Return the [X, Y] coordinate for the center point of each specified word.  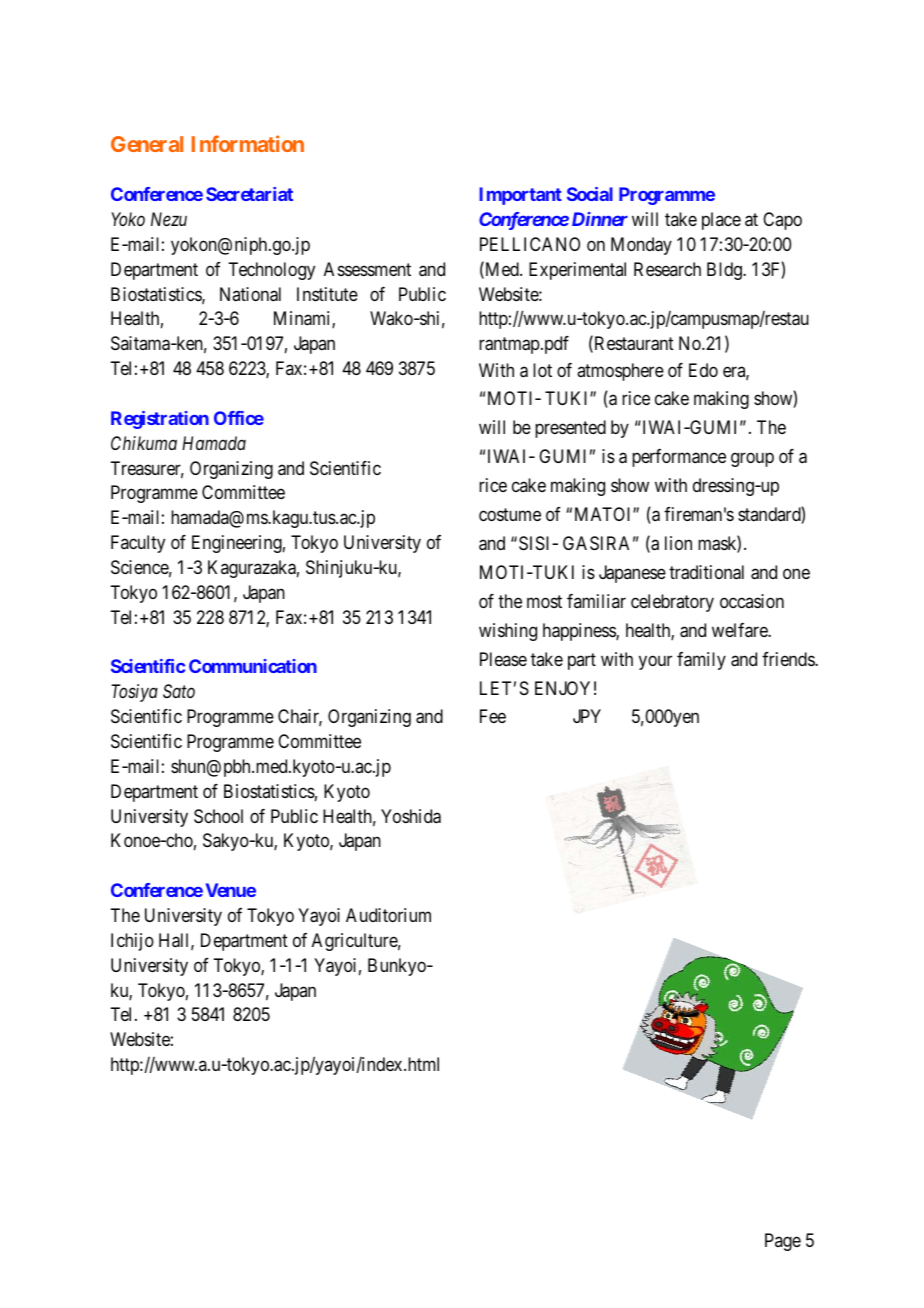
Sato [179, 691]
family [701, 661]
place [721, 221]
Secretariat [249, 194]
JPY [587, 716]
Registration [160, 420]
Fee [493, 716]
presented [570, 429]
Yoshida [411, 816]
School [218, 816]
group [752, 460]
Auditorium [388, 915]
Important [521, 196]
